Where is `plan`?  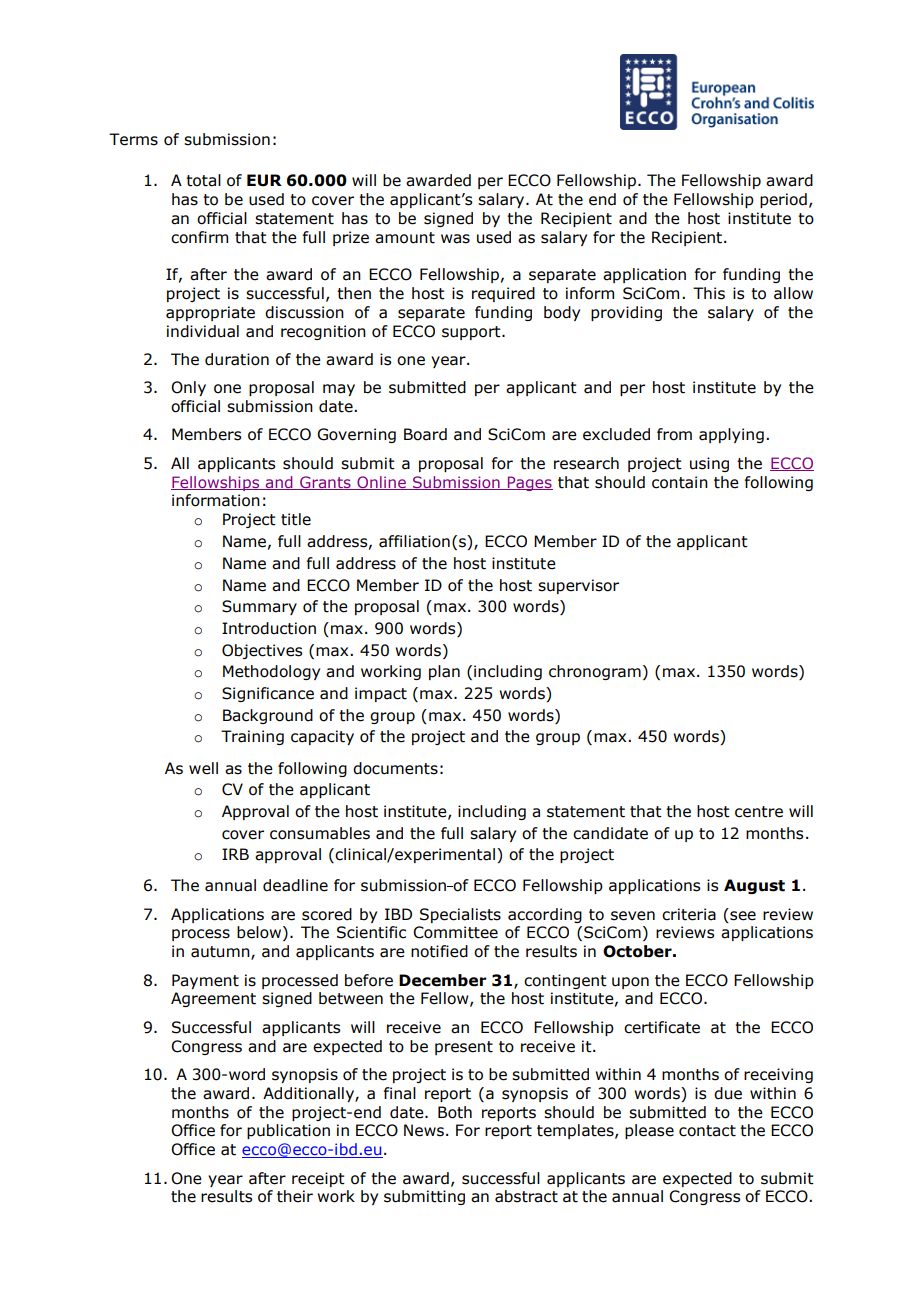 plan is located at coordinates (444, 672).
